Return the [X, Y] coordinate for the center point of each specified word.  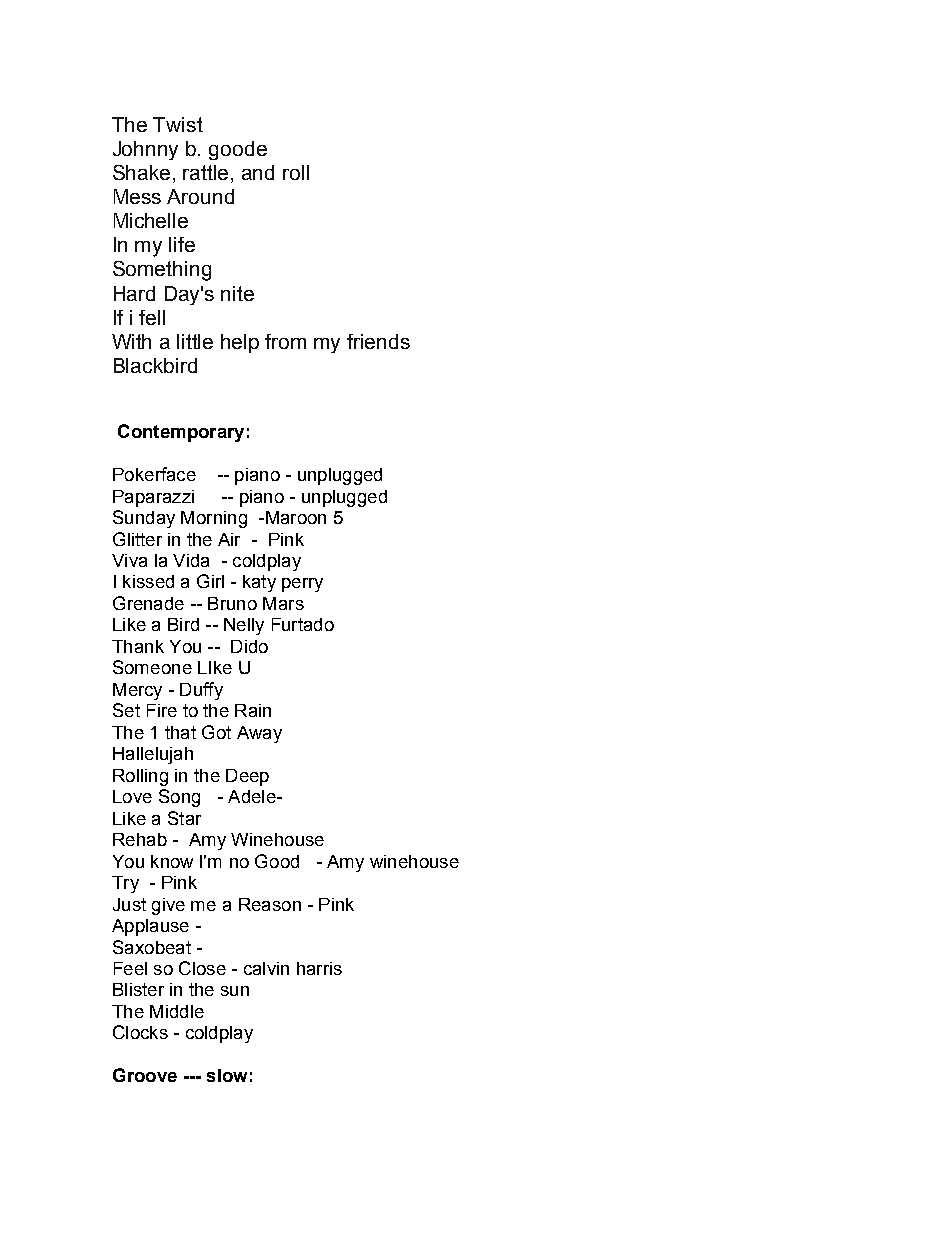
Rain [253, 710]
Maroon [294, 517]
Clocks [140, 1032]
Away [259, 734]
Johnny [145, 150]
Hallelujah [153, 755]
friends [378, 341]
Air [229, 539]
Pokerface [154, 474]
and [258, 172]
